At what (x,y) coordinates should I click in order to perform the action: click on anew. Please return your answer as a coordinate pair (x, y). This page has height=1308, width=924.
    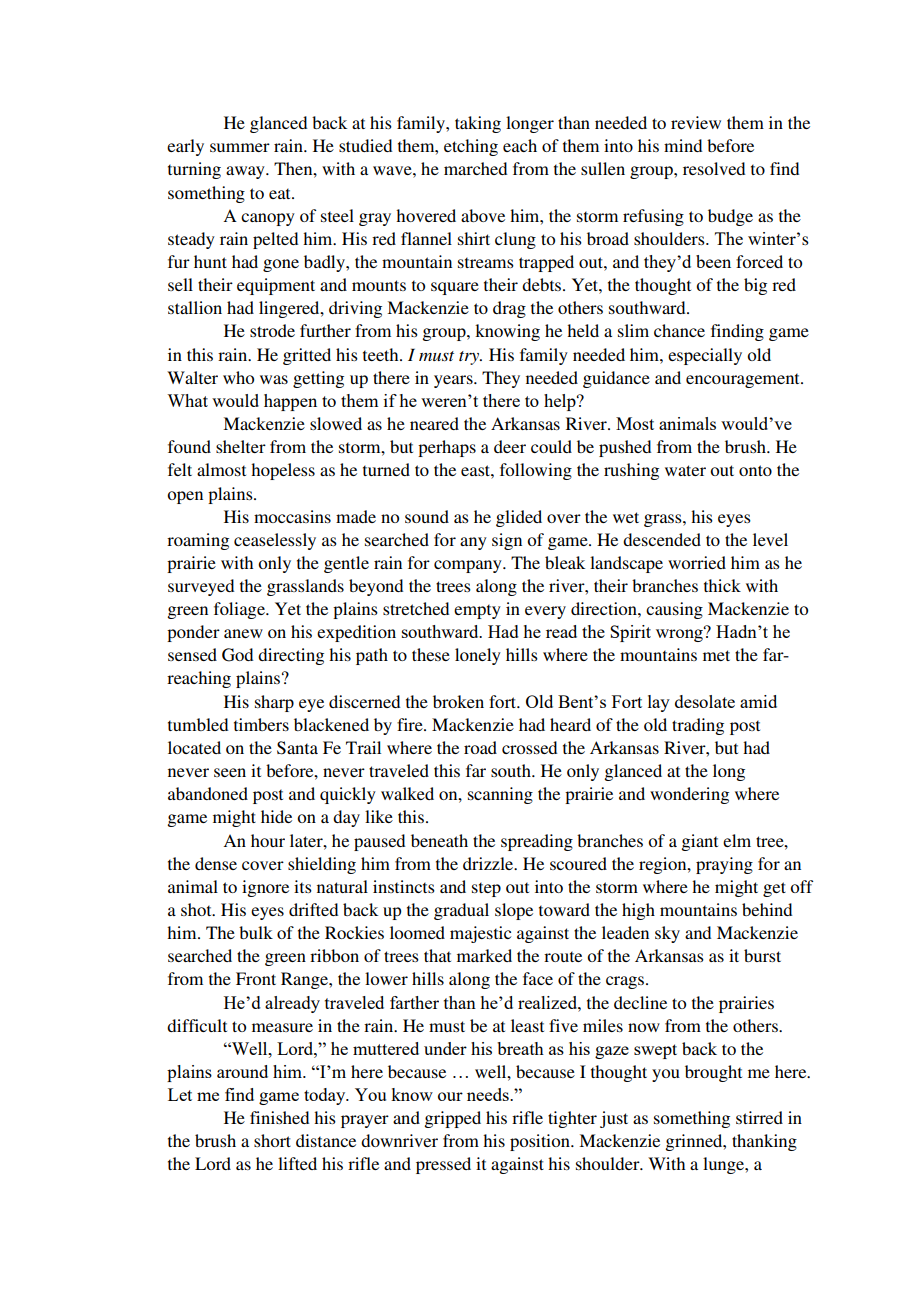
    Looking at the image, I should click on (243, 633).
